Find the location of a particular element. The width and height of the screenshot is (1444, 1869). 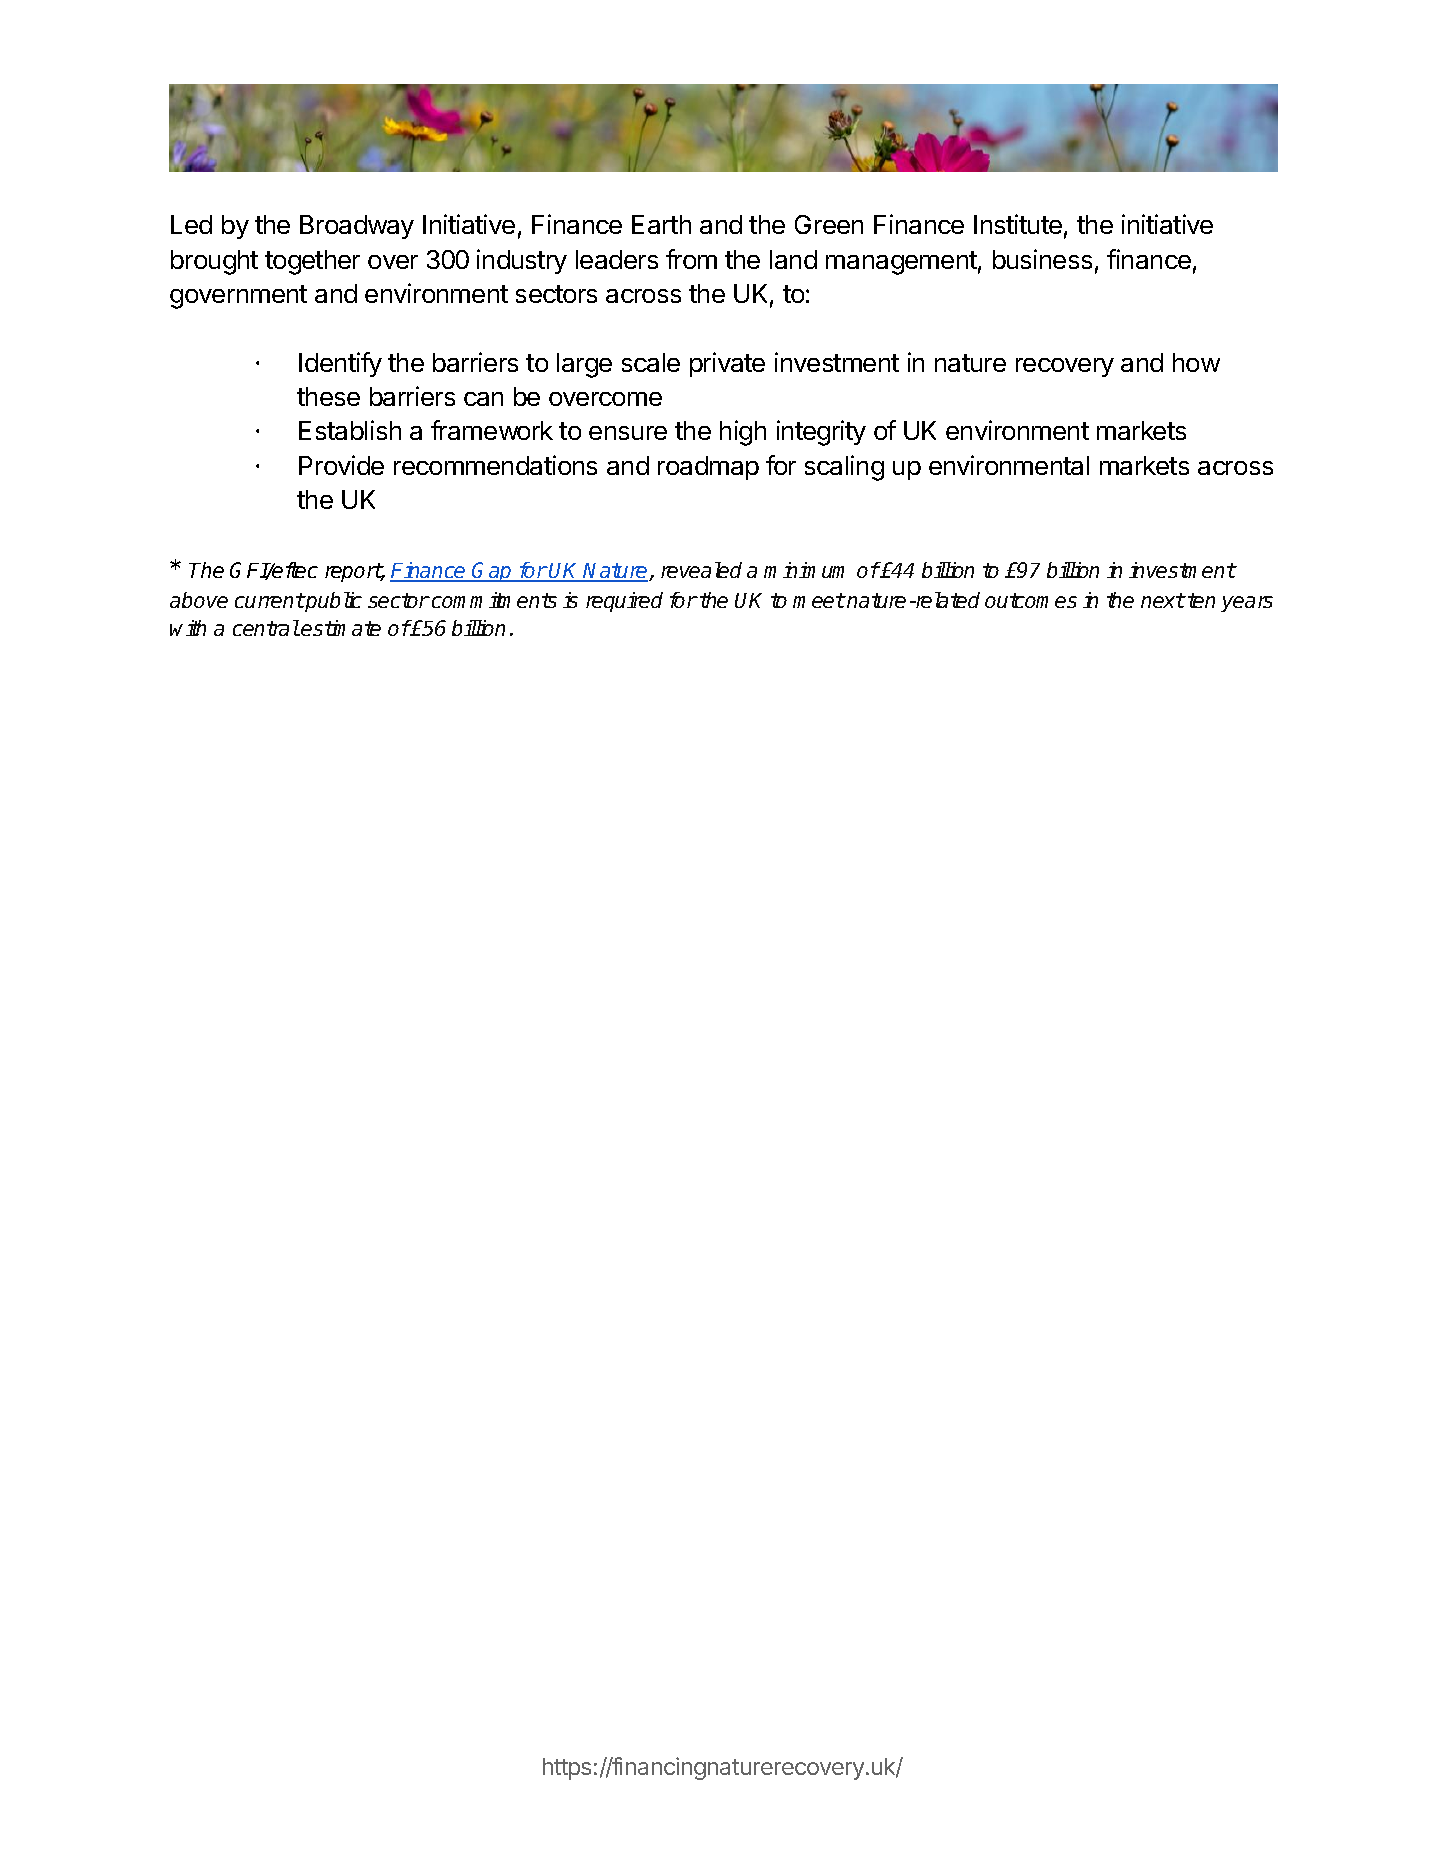

how is located at coordinates (1196, 362).
